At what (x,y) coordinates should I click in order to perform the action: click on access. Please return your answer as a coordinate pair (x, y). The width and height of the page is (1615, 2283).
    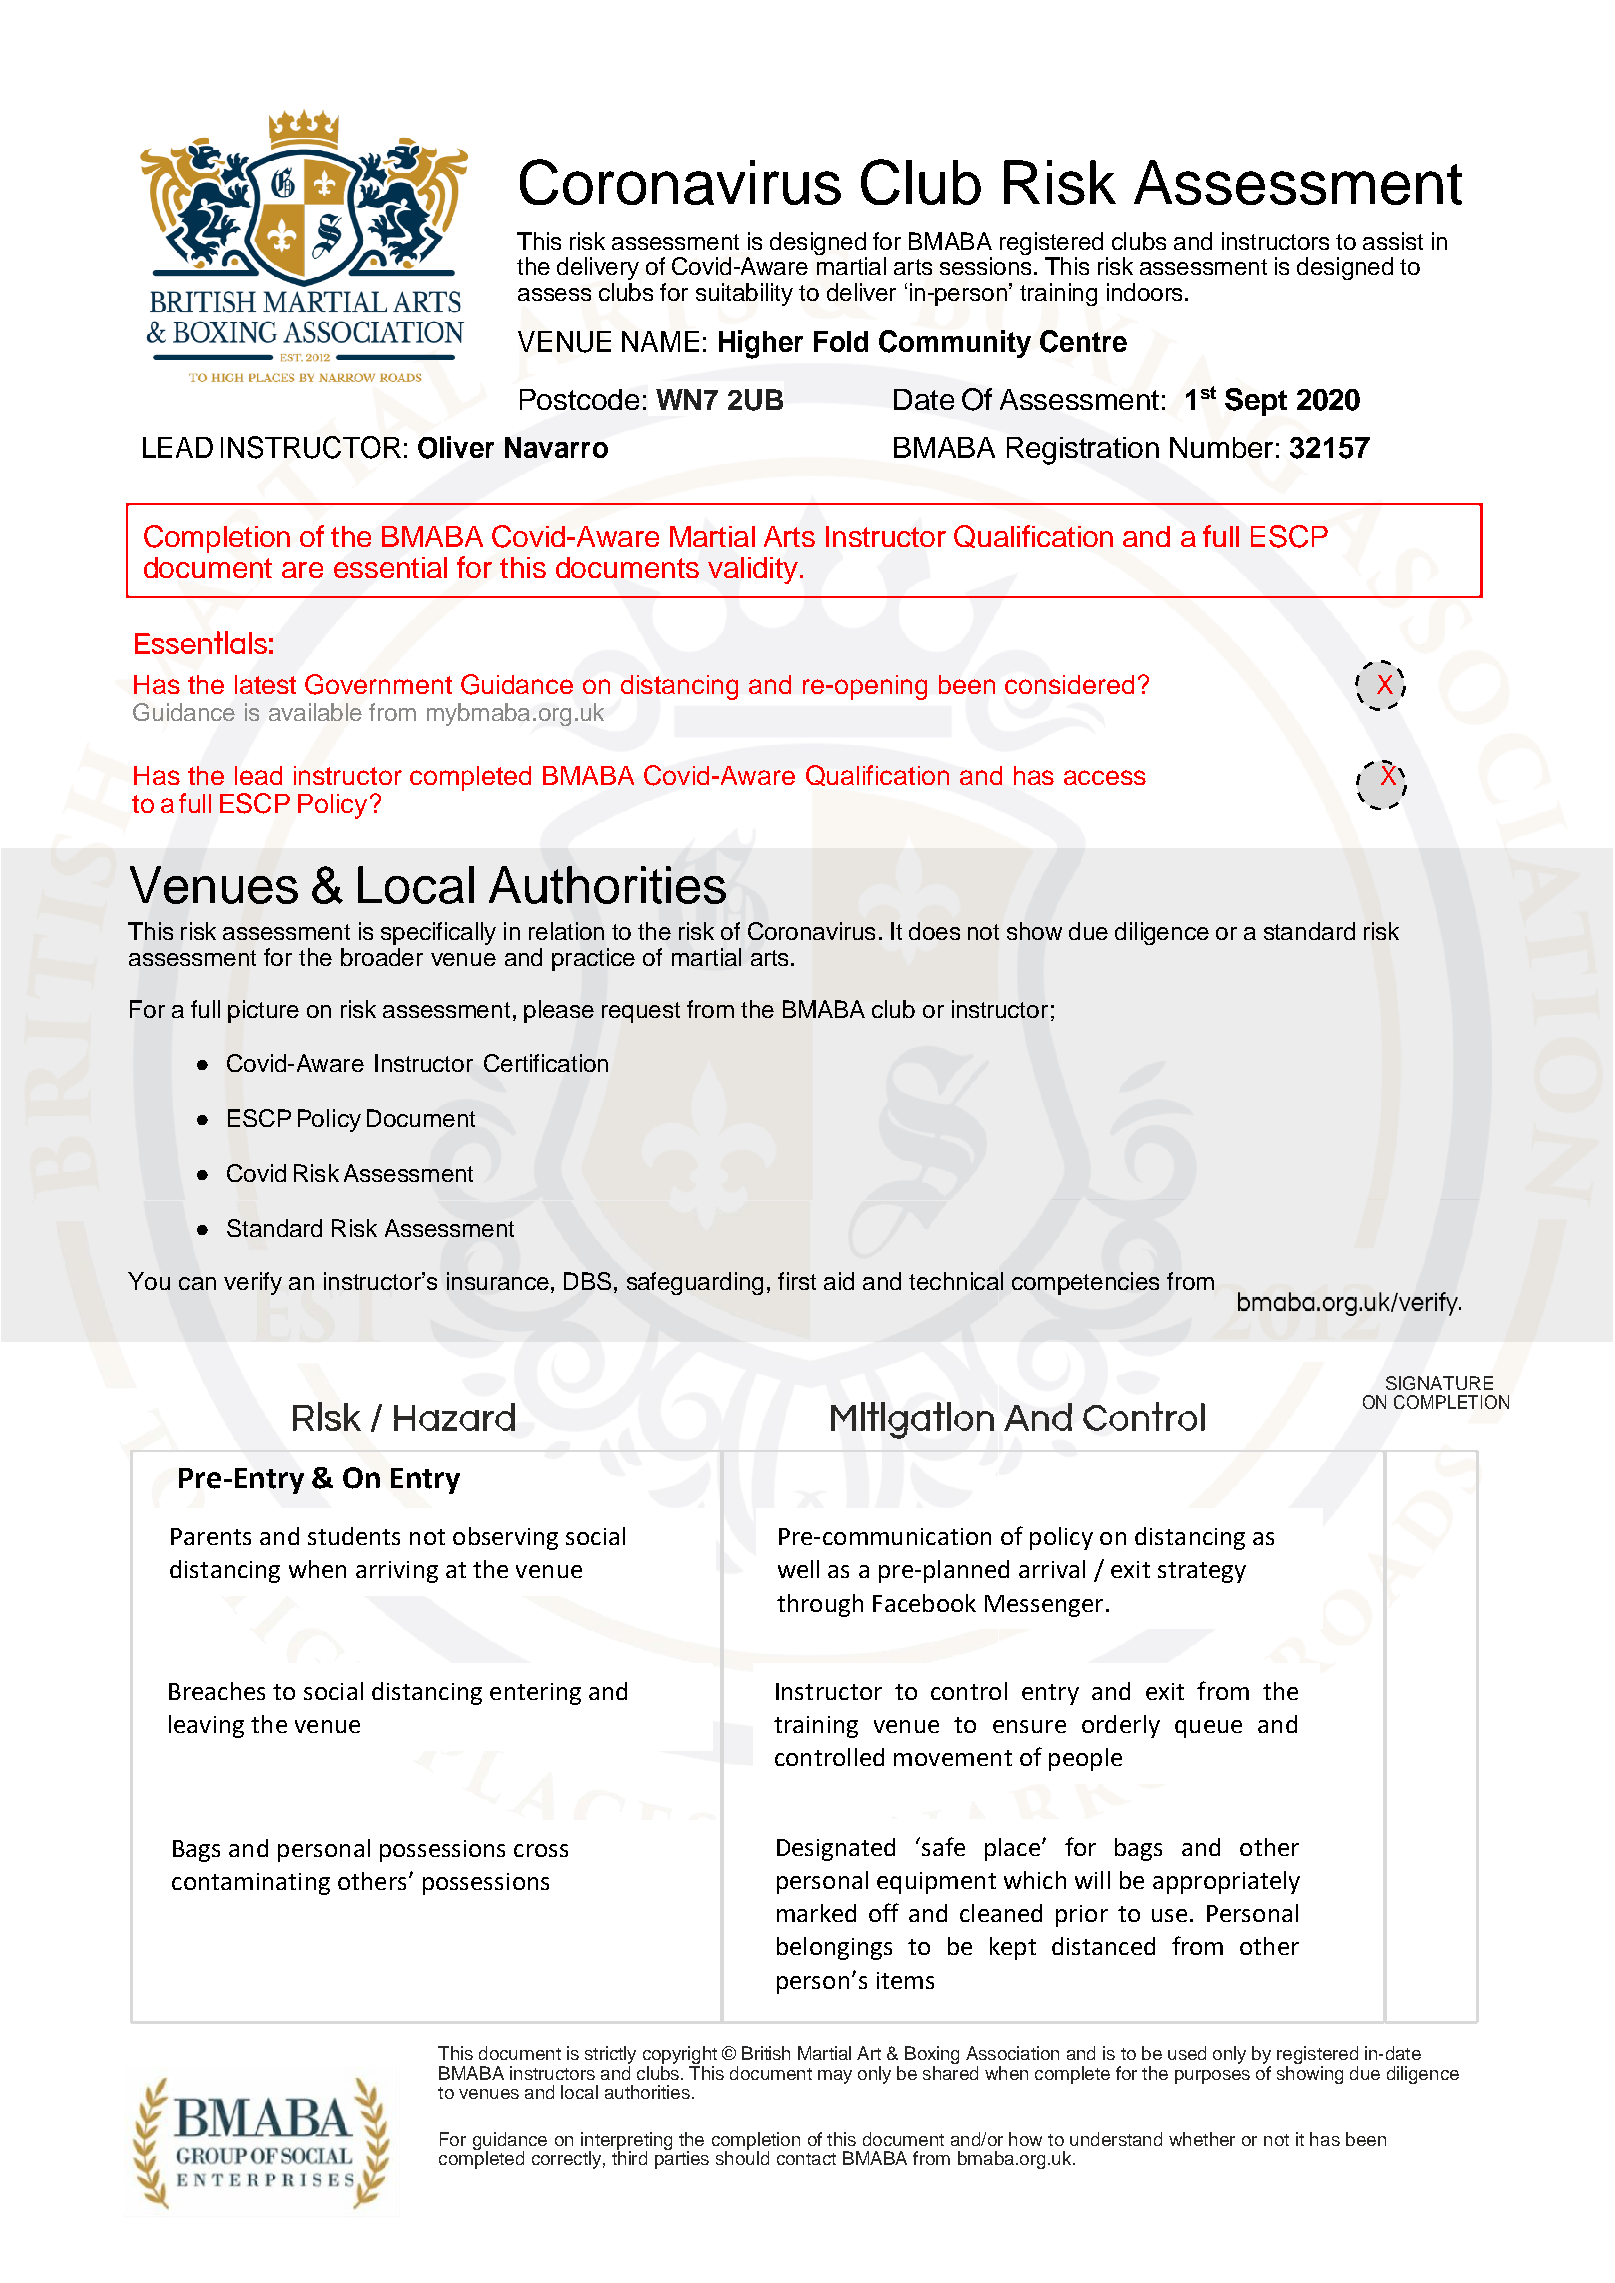
    Looking at the image, I should click on (1105, 777).
